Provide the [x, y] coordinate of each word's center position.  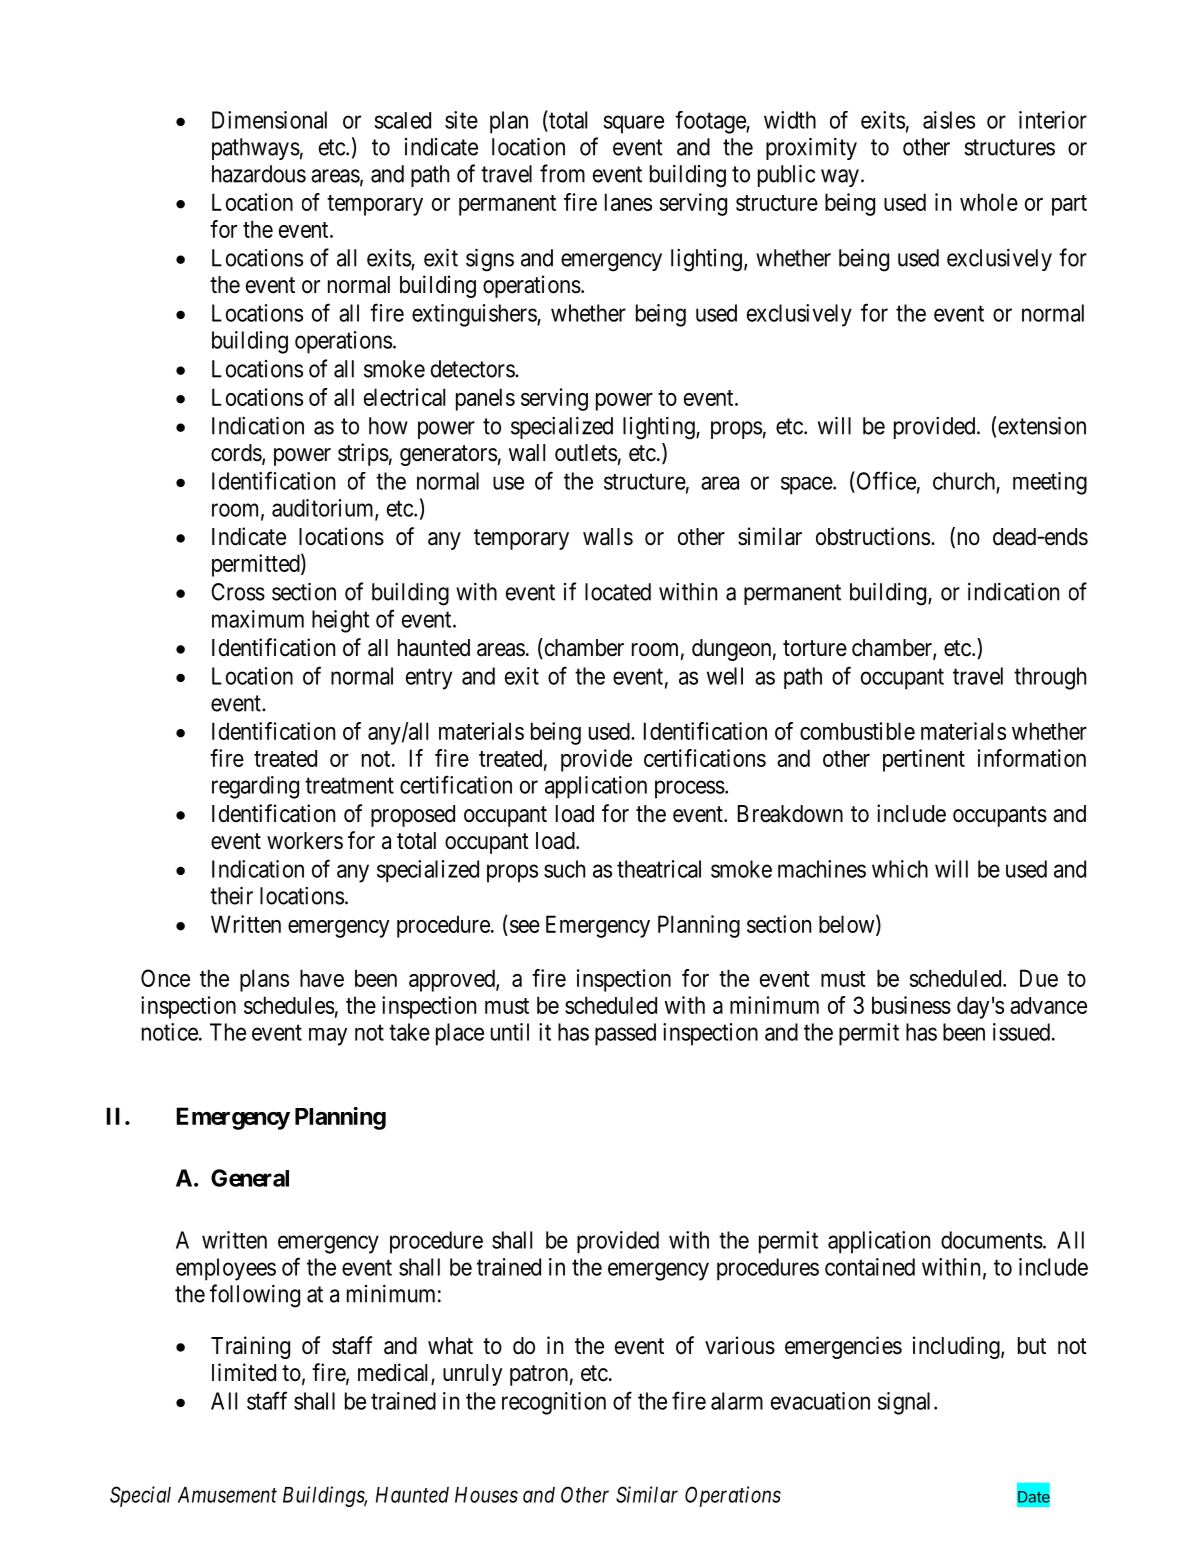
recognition [554, 1403]
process [690, 789]
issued [1021, 1032]
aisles [949, 120]
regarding [255, 787]
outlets [586, 453]
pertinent [924, 760]
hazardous [259, 174]
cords [236, 453]
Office [885, 480]
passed [625, 1034]
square [633, 124]
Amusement [227, 1495]
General [250, 1178]
